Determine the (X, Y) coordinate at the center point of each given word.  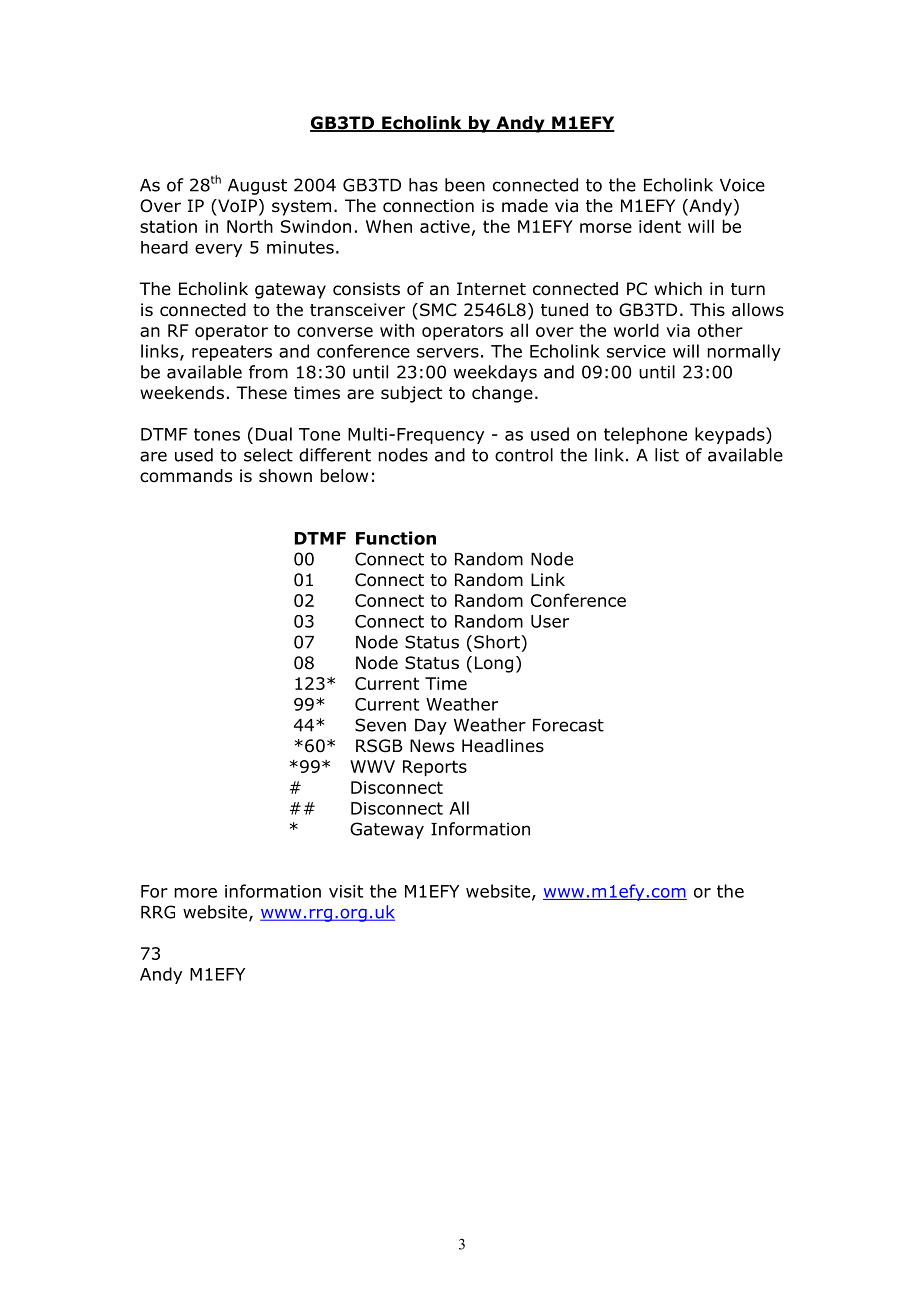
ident (660, 226)
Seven (380, 725)
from (268, 372)
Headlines (503, 746)
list (667, 455)
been (465, 185)
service (636, 351)
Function (396, 538)
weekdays (495, 373)
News (432, 746)
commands (186, 476)
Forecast (568, 725)
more (195, 893)
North (250, 226)
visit (346, 891)
